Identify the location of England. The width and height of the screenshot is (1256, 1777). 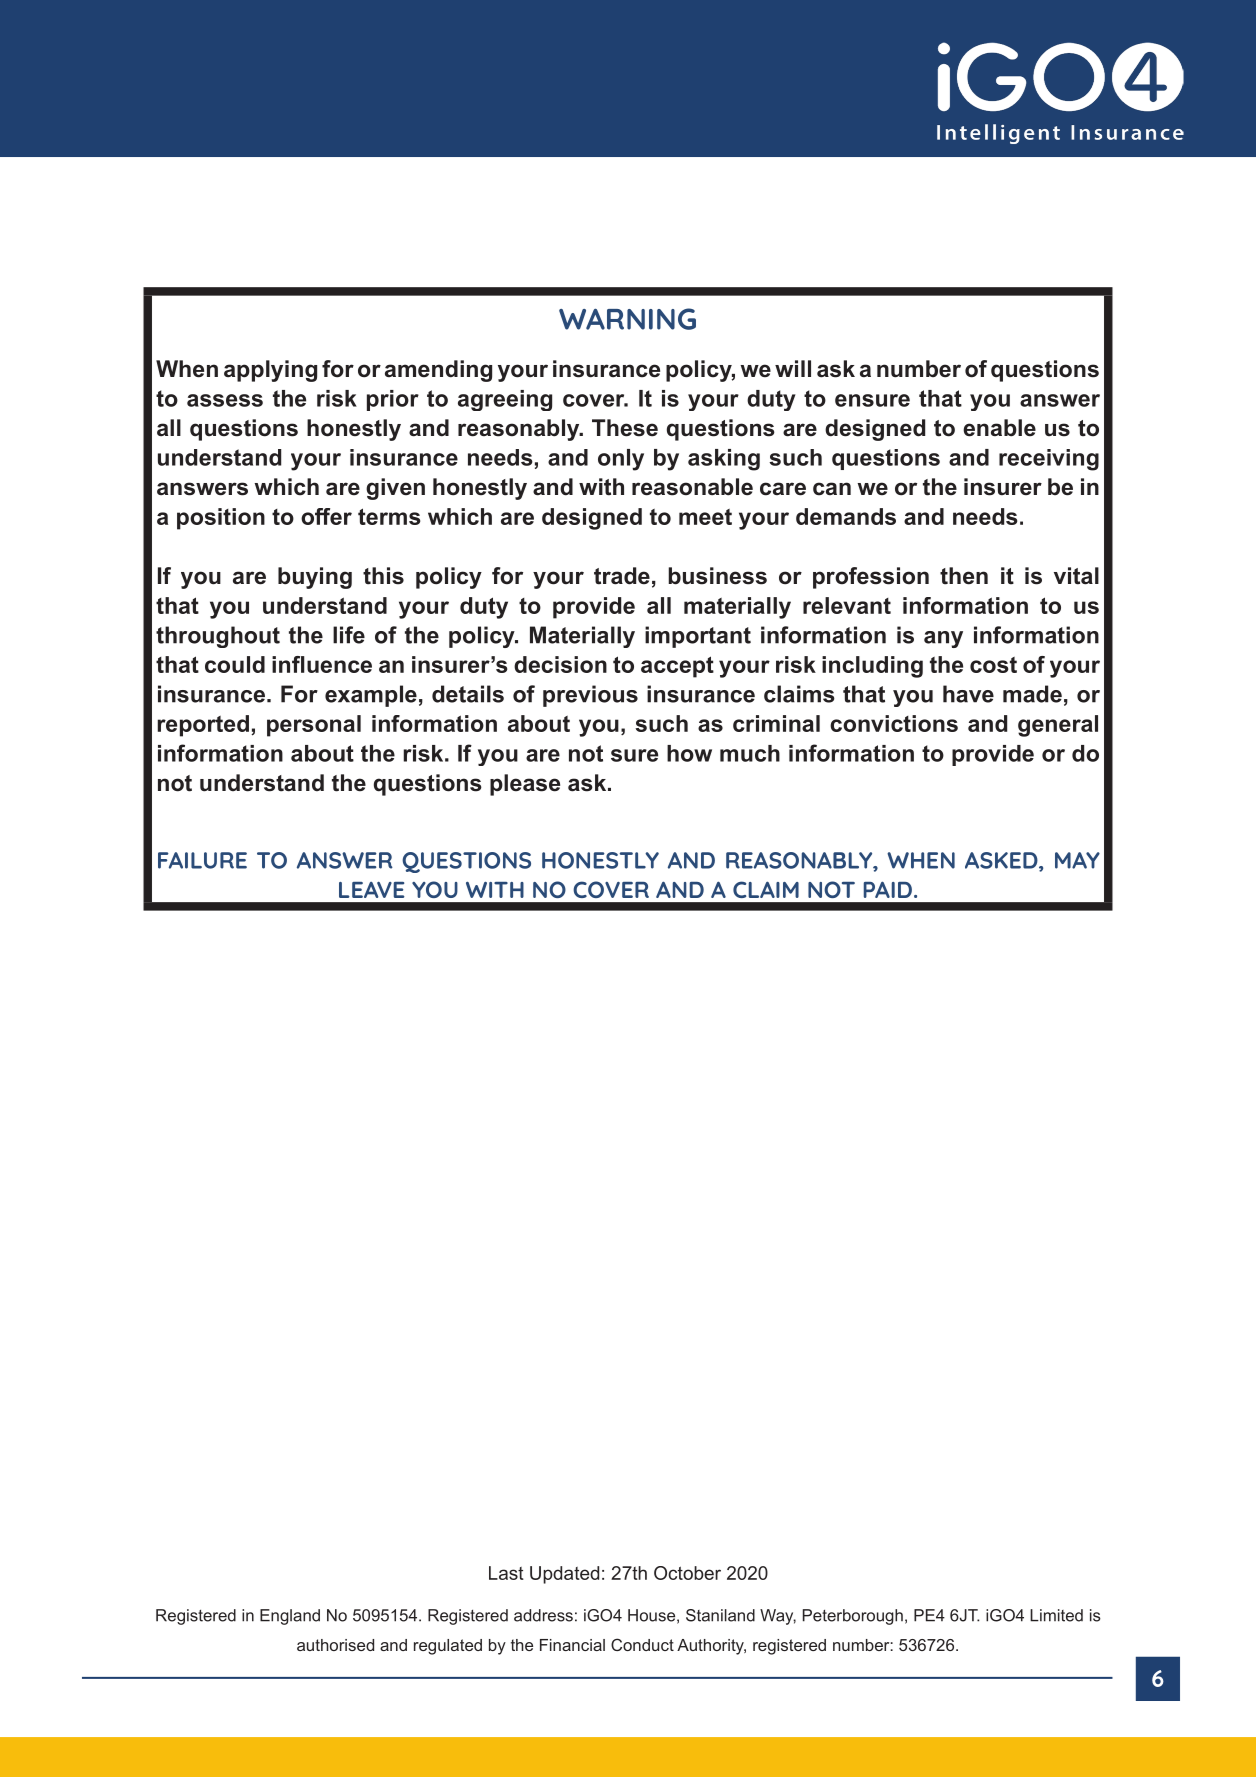
(290, 1617).
